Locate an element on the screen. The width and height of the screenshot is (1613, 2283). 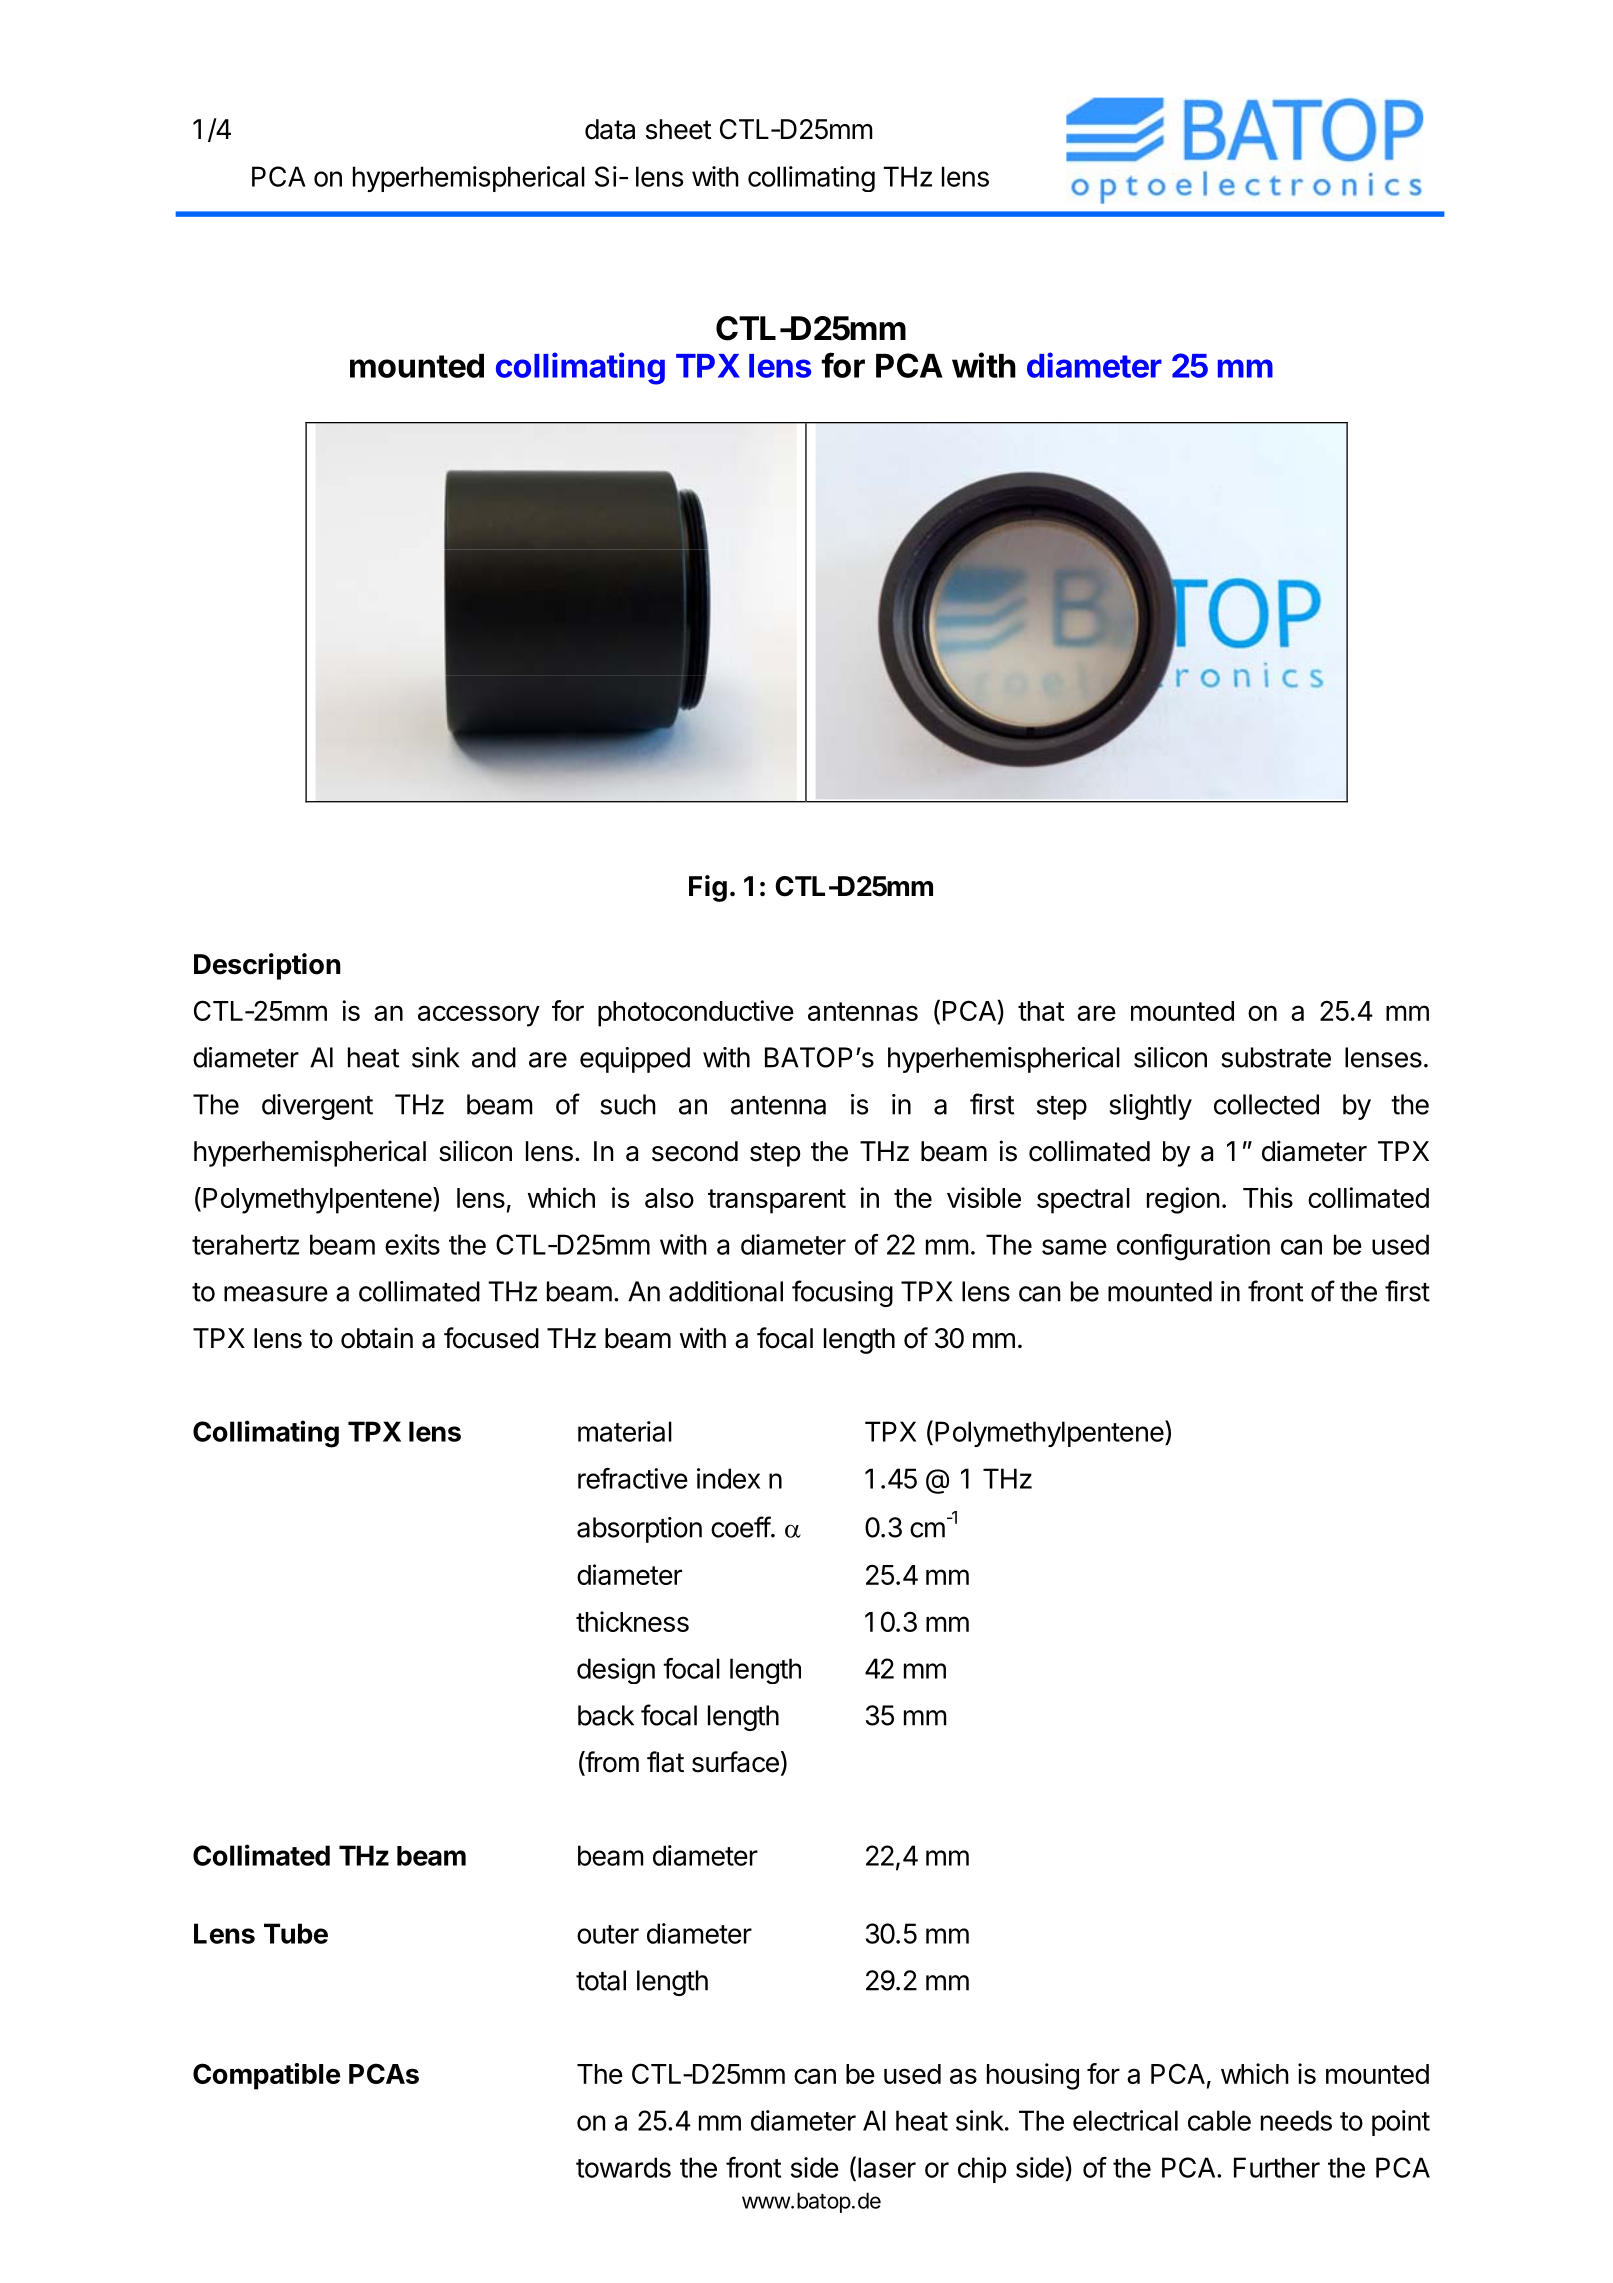
substrate is located at coordinates (1276, 1057).
